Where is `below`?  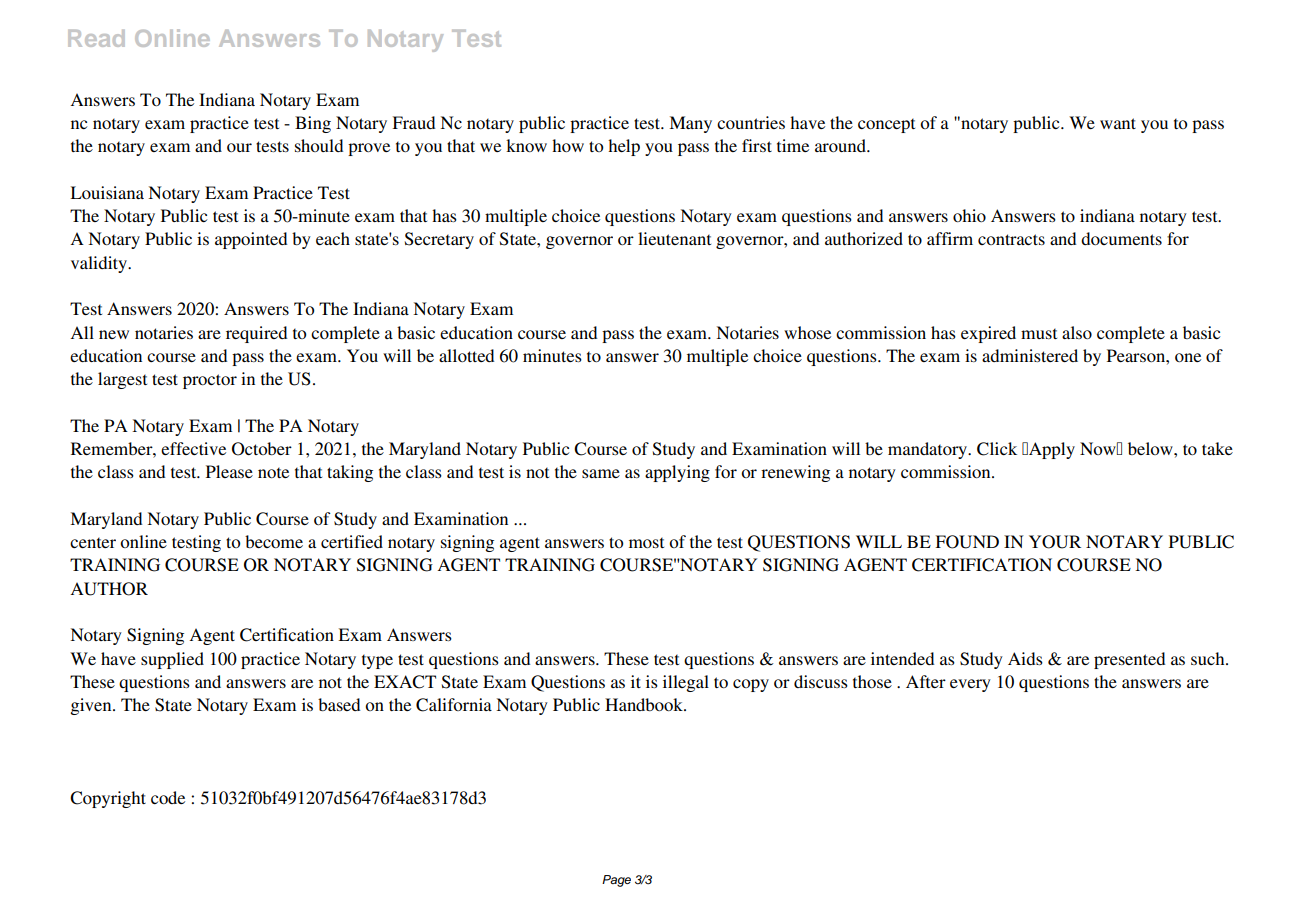
below is located at coordinates (1151, 448).
